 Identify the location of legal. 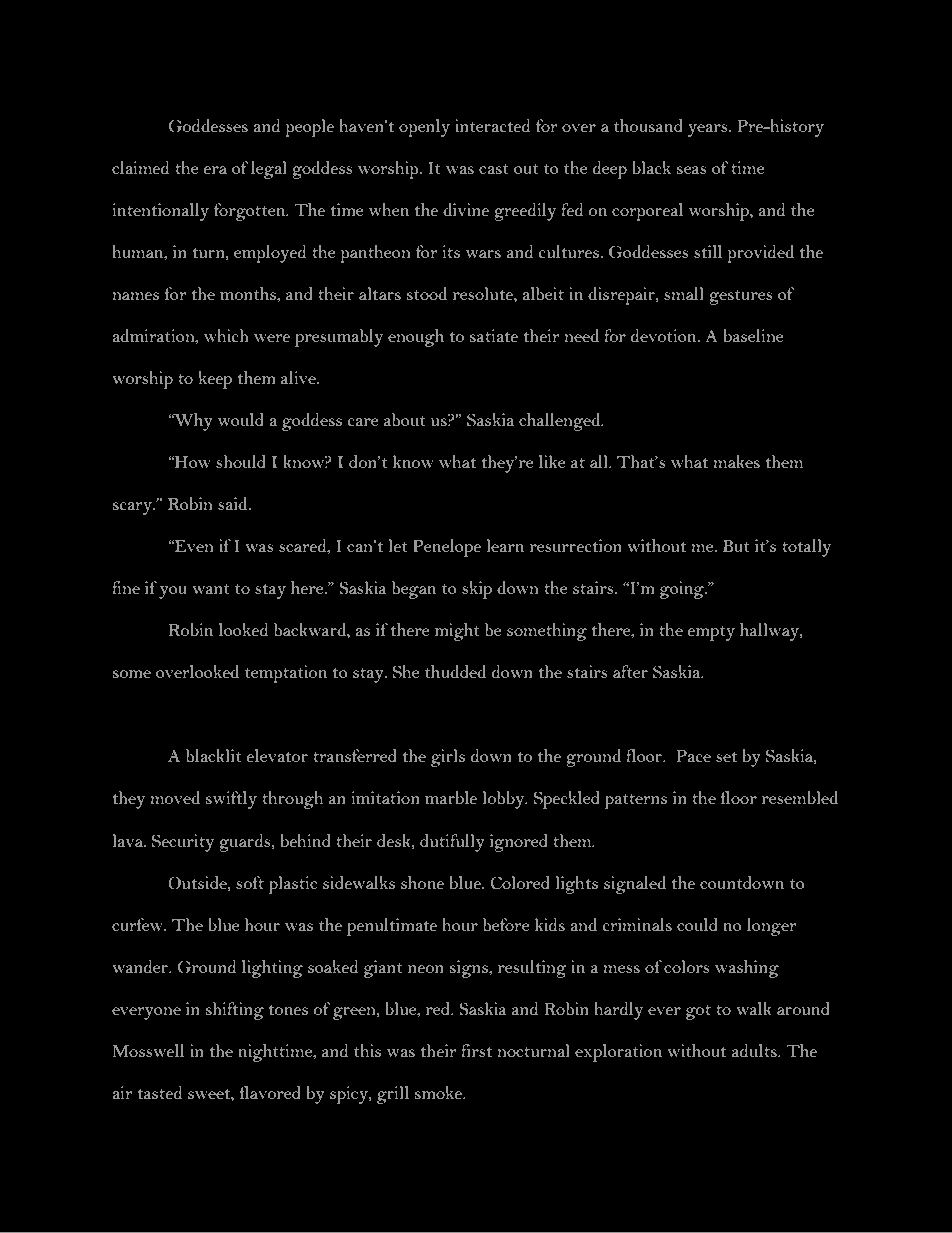
(269, 170).
